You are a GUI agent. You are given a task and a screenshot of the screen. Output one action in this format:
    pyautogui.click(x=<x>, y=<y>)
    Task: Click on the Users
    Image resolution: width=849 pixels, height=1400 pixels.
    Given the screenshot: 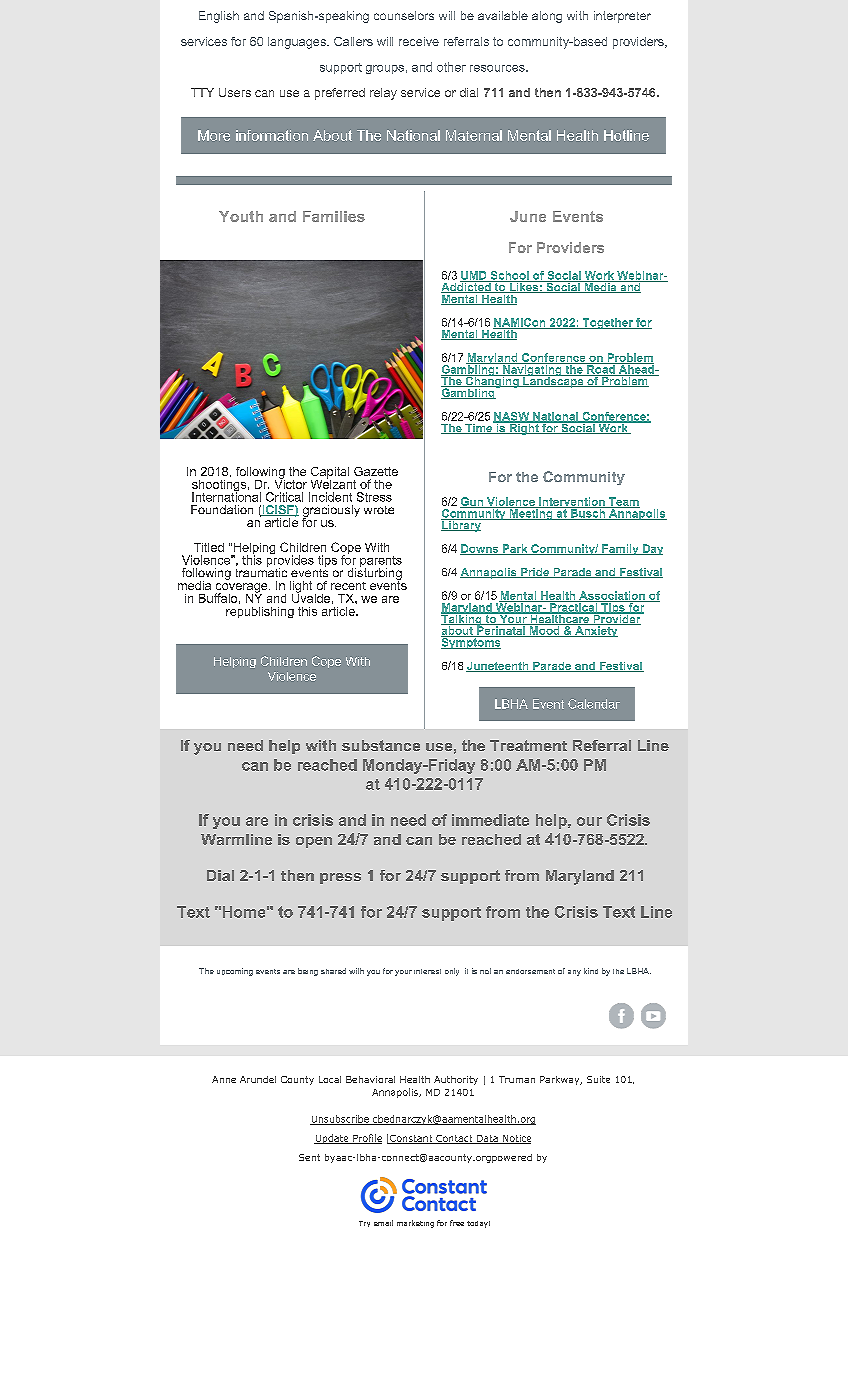 What is the action you would take?
    pyautogui.click(x=235, y=92)
